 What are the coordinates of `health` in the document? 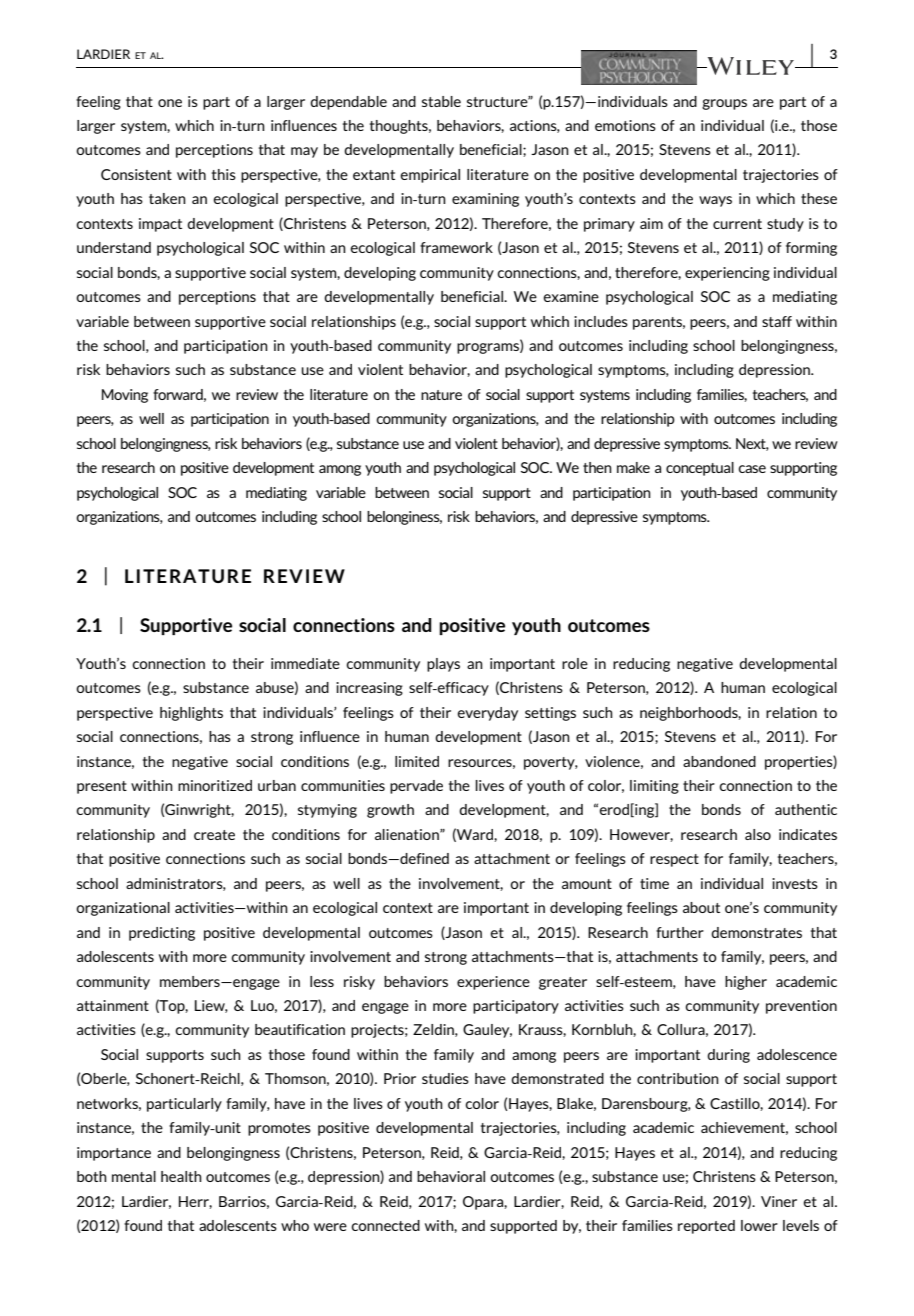 It's located at (181, 1176).
